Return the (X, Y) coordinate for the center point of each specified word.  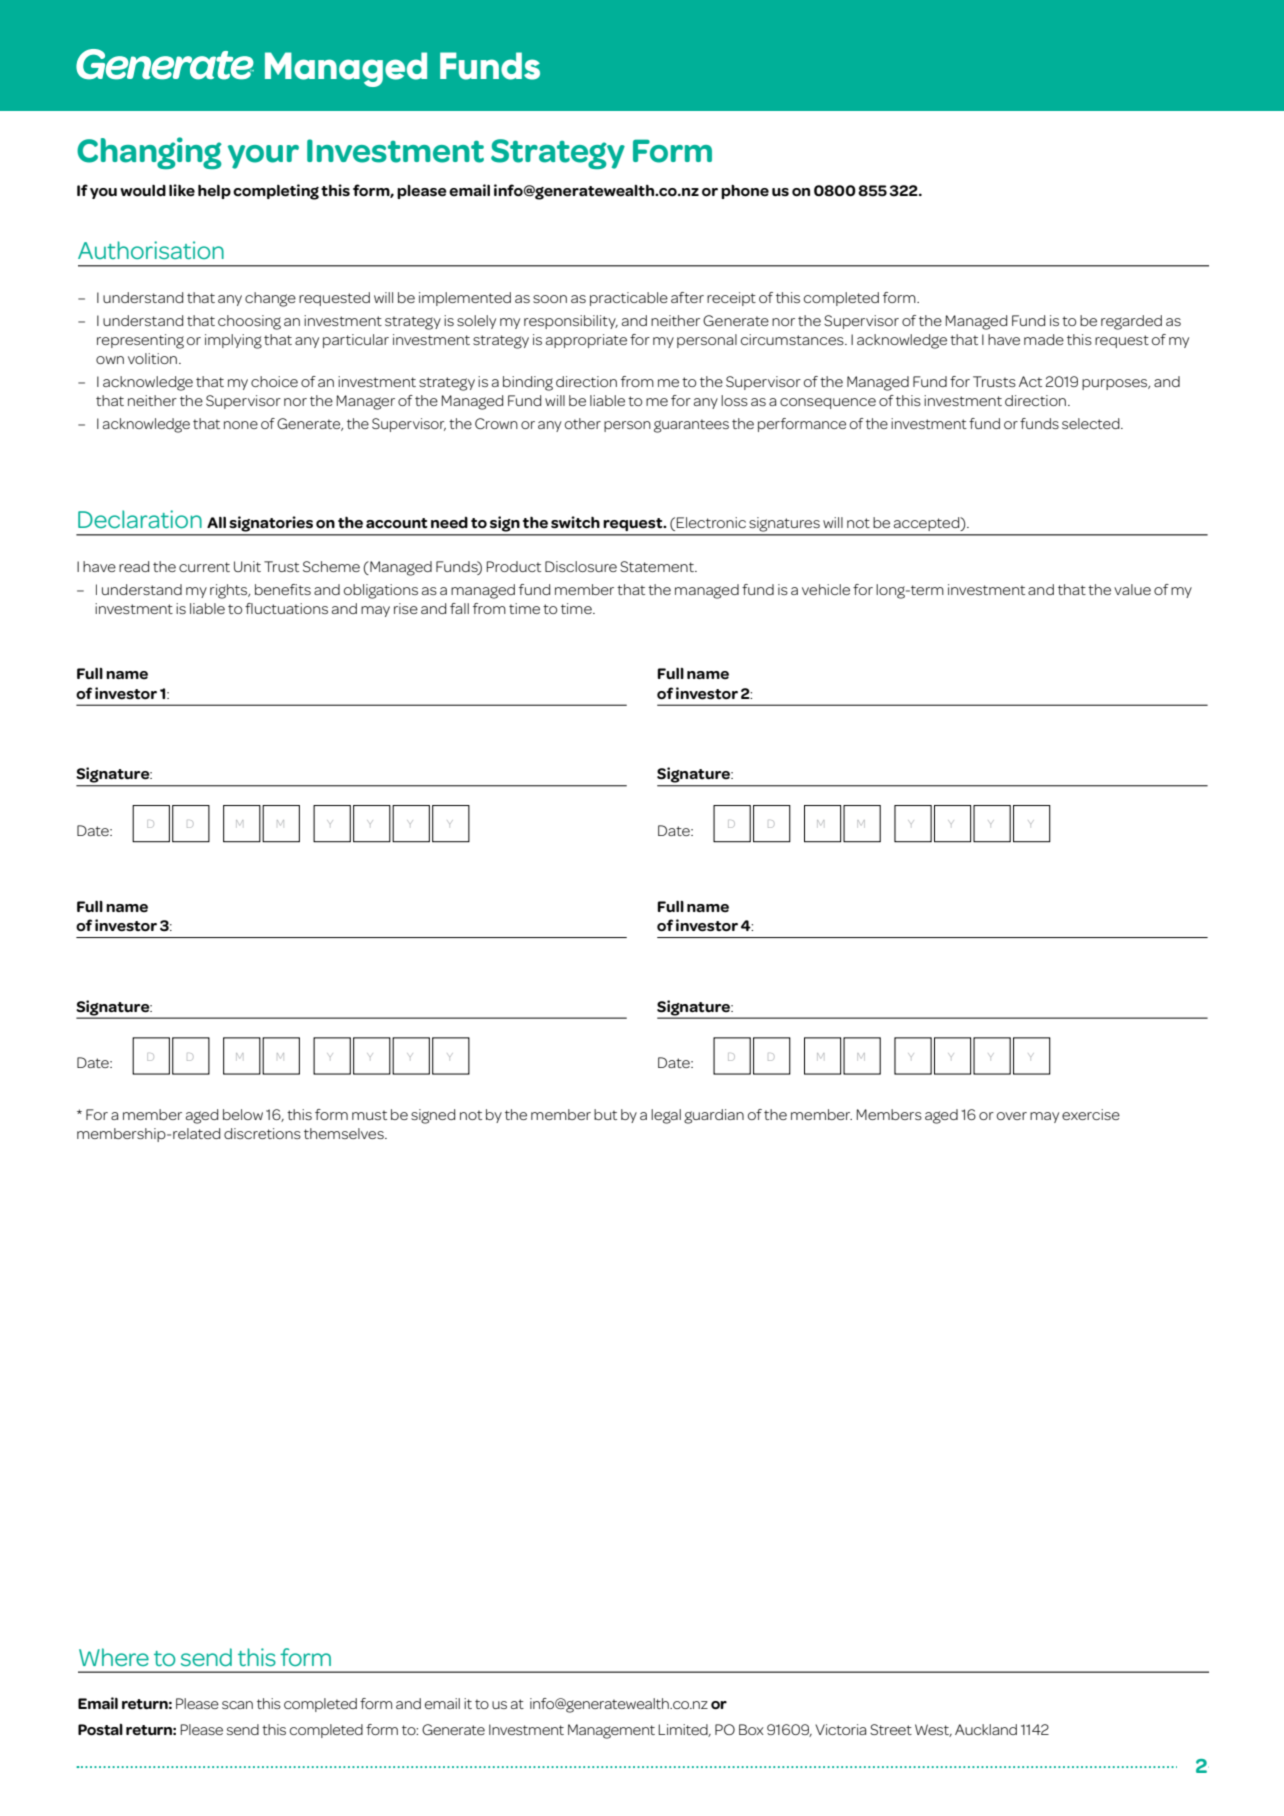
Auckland (986, 1729)
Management (611, 1731)
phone (745, 191)
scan (237, 1705)
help (214, 191)
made (1044, 339)
